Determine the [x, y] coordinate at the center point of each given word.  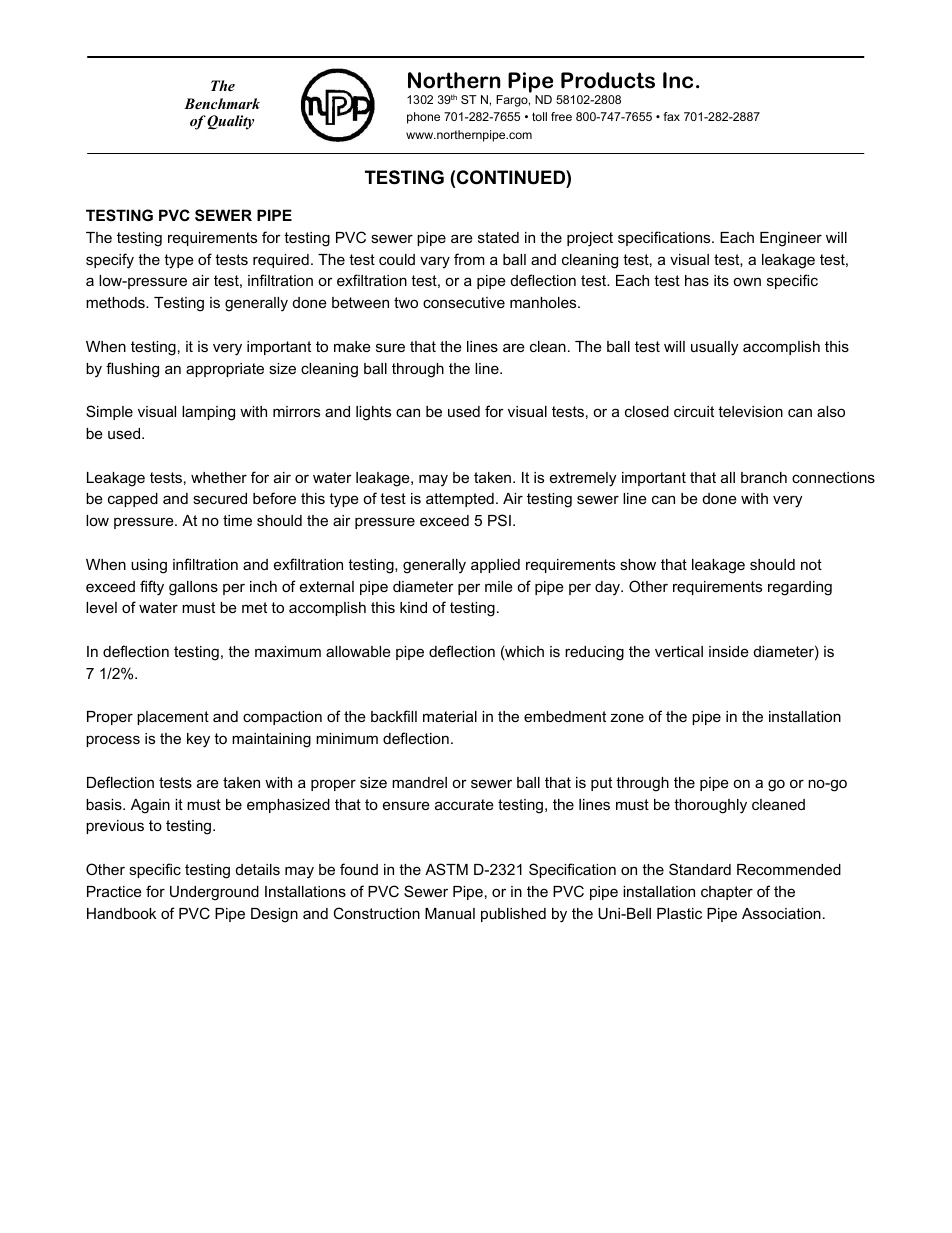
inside [729, 651]
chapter [727, 893]
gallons [193, 588]
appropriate [225, 370]
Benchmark [222, 103]
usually [714, 348]
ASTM [446, 869]
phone [423, 118]
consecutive [464, 302]
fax [672, 116]
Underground [214, 893]
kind [413, 607]
